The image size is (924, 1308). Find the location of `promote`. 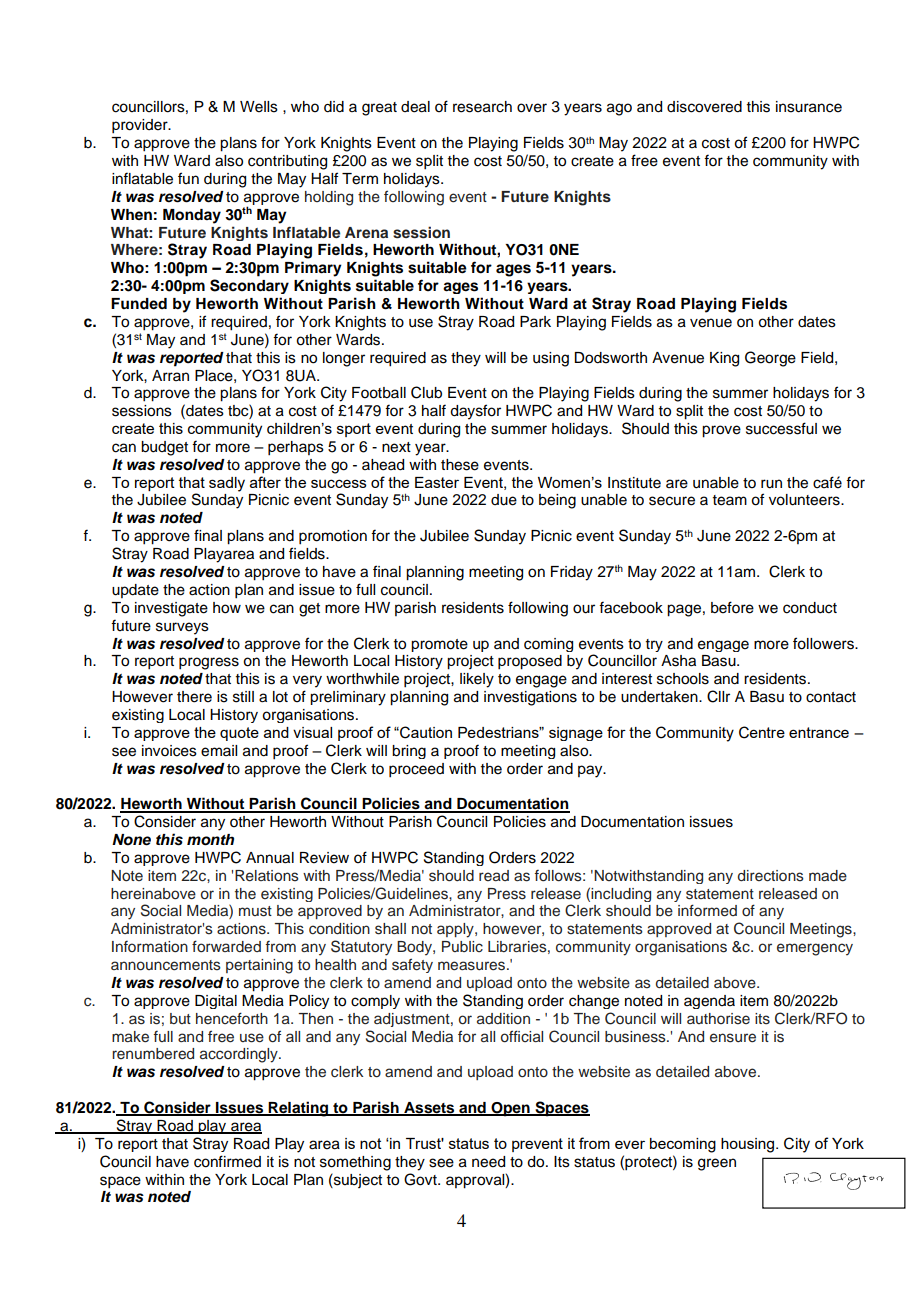

promote is located at coordinates (439, 645).
